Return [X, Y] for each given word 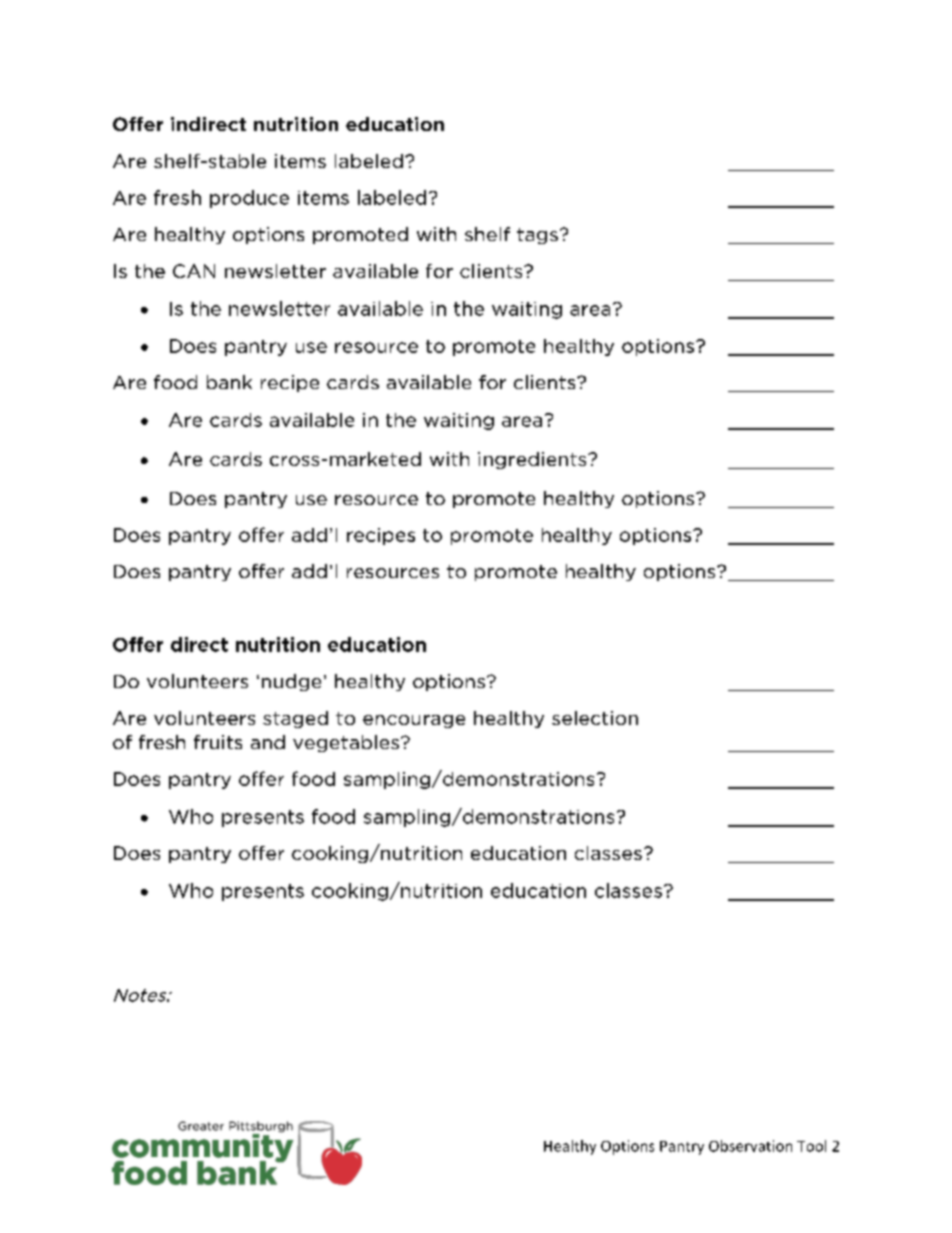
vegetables [346, 743]
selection [595, 718]
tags [537, 236]
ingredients [533, 460]
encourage [414, 721]
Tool [811, 1146]
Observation [750, 1146]
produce [249, 199]
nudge [291, 682]
